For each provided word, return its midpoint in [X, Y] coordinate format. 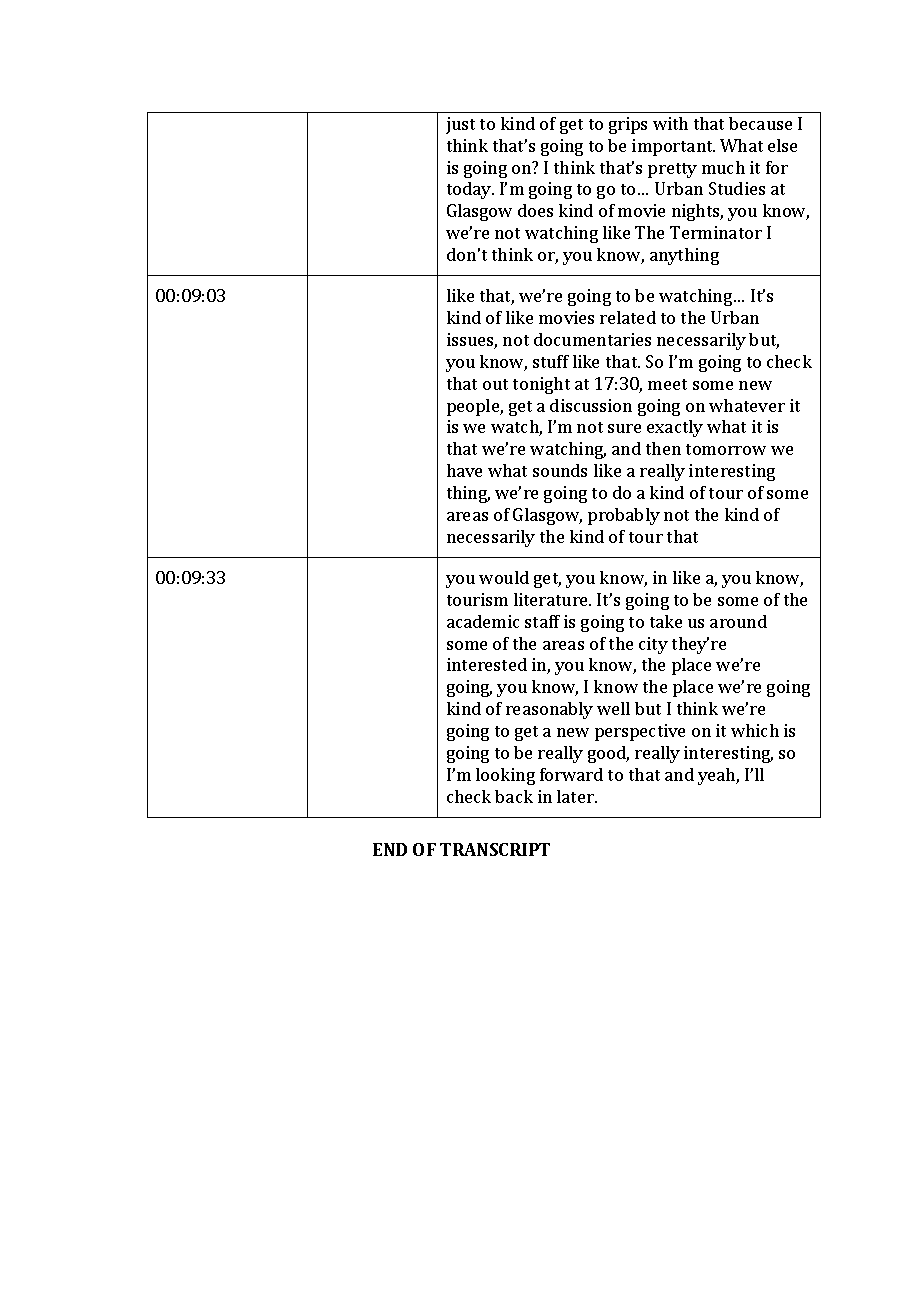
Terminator [716, 232]
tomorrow [726, 449]
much [723, 167]
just [460, 125]
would [504, 577]
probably [624, 516]
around [738, 621]
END [390, 849]
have [464, 470]
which [755, 730]
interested [487, 664]
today [470, 190]
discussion [591, 405]
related [628, 317]
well [613, 708]
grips [628, 125]
